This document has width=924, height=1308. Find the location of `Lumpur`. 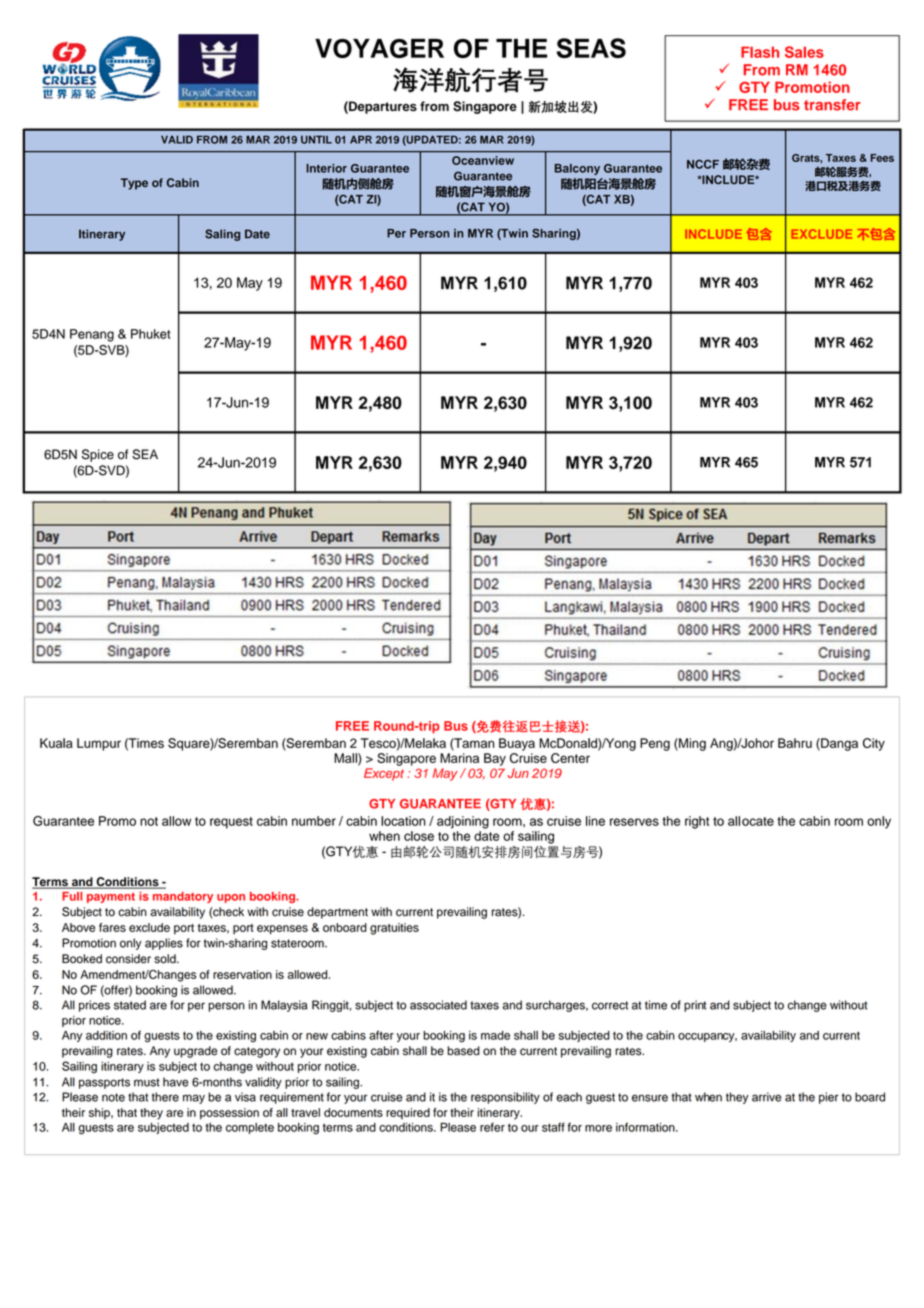

Lumpur is located at coordinates (99, 744).
